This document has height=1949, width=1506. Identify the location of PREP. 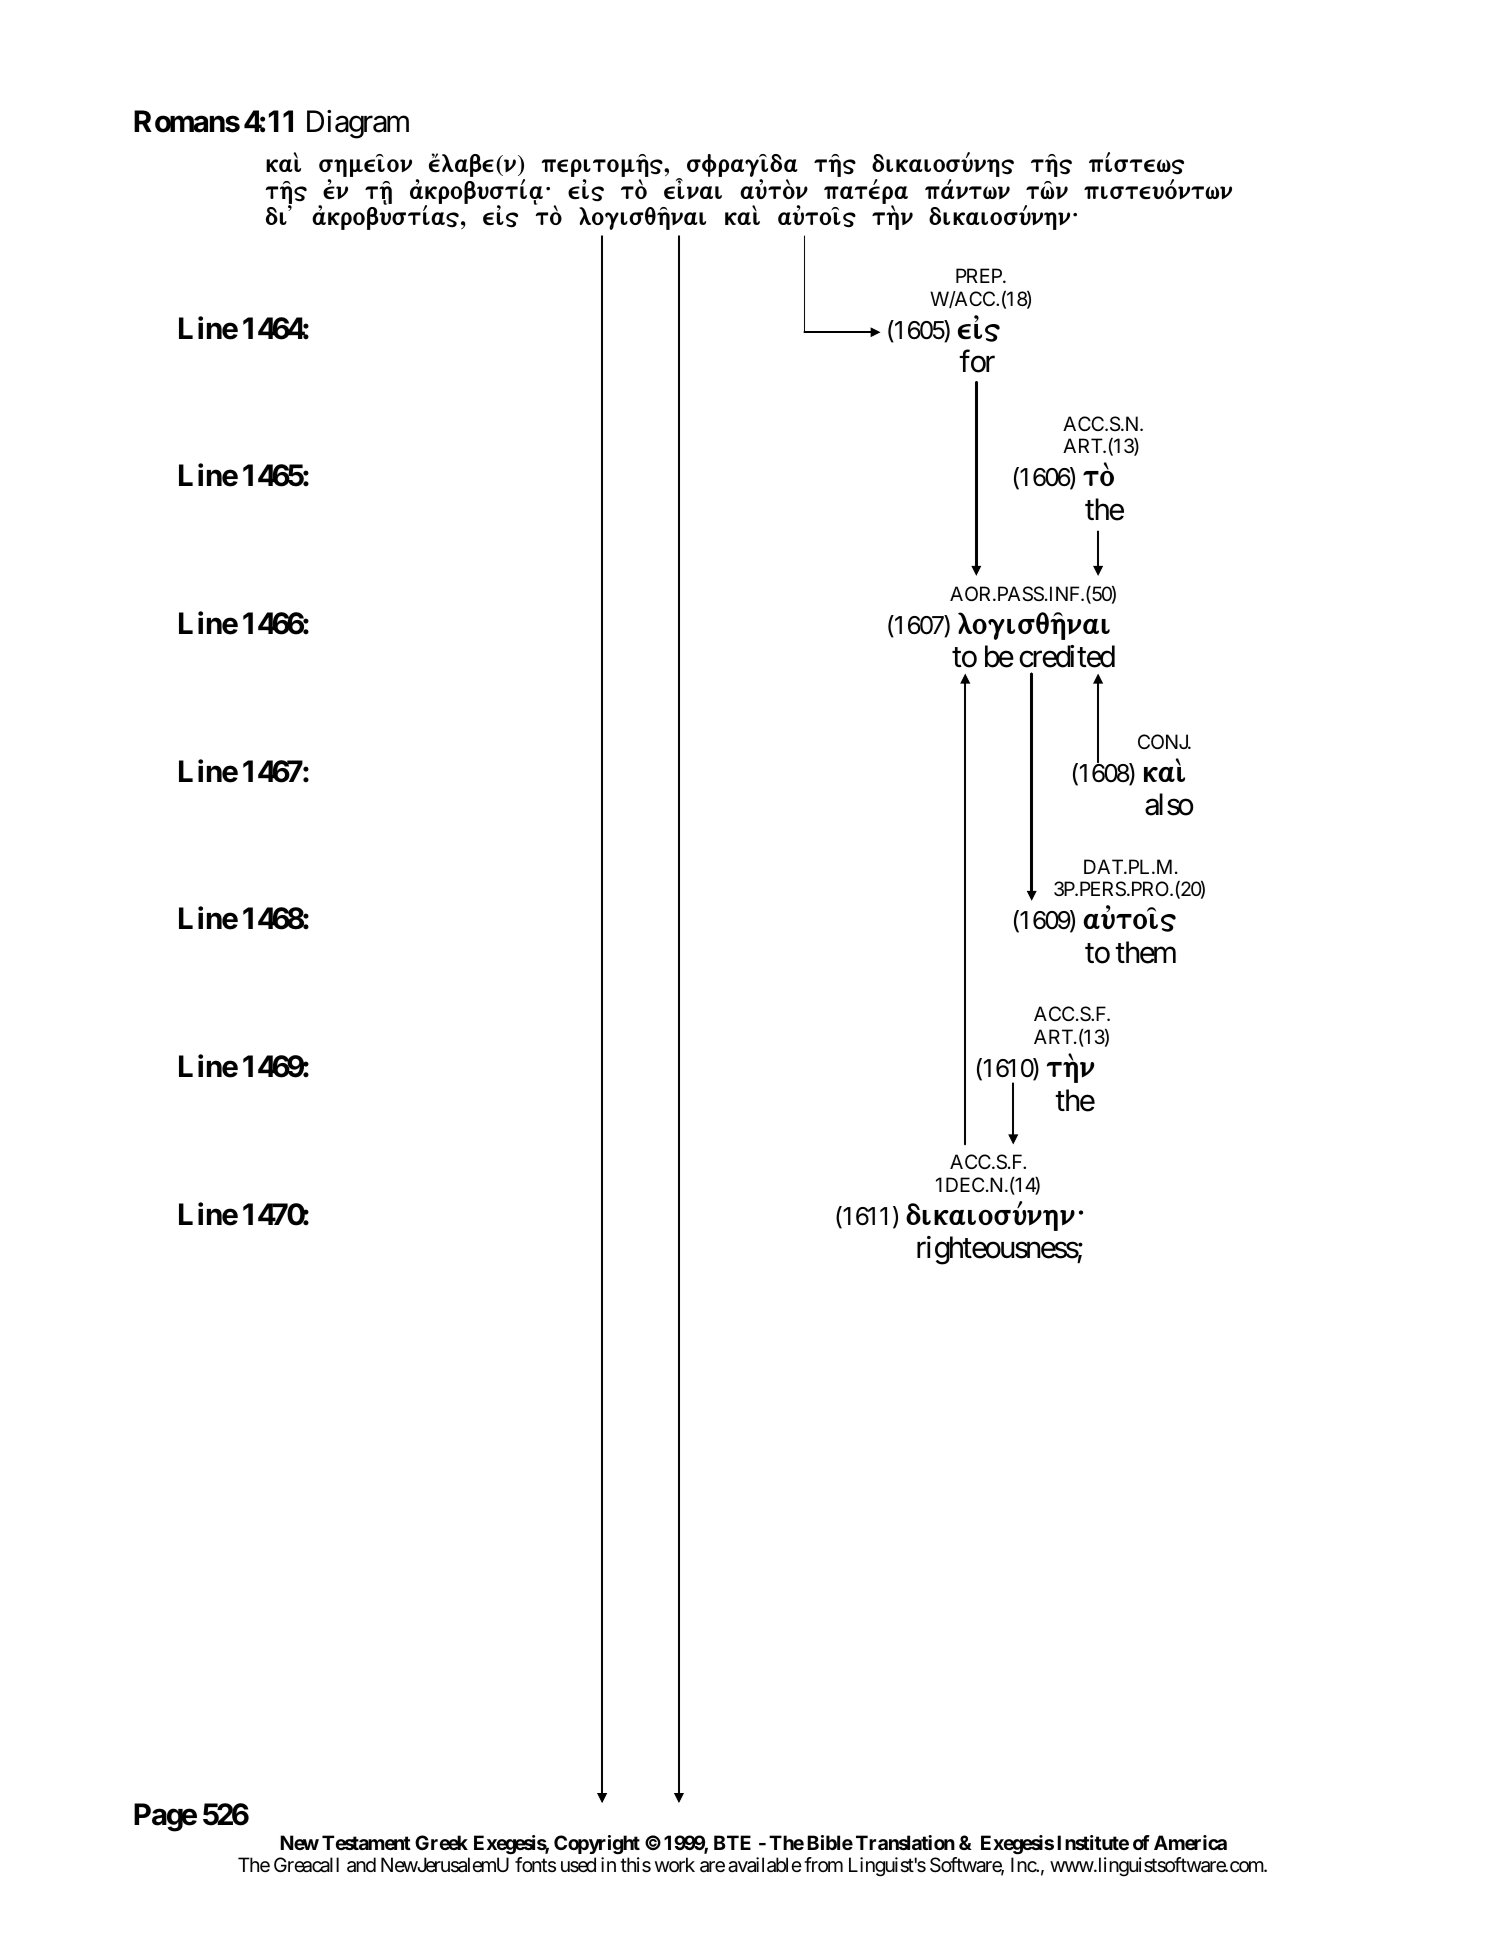
(980, 275).
